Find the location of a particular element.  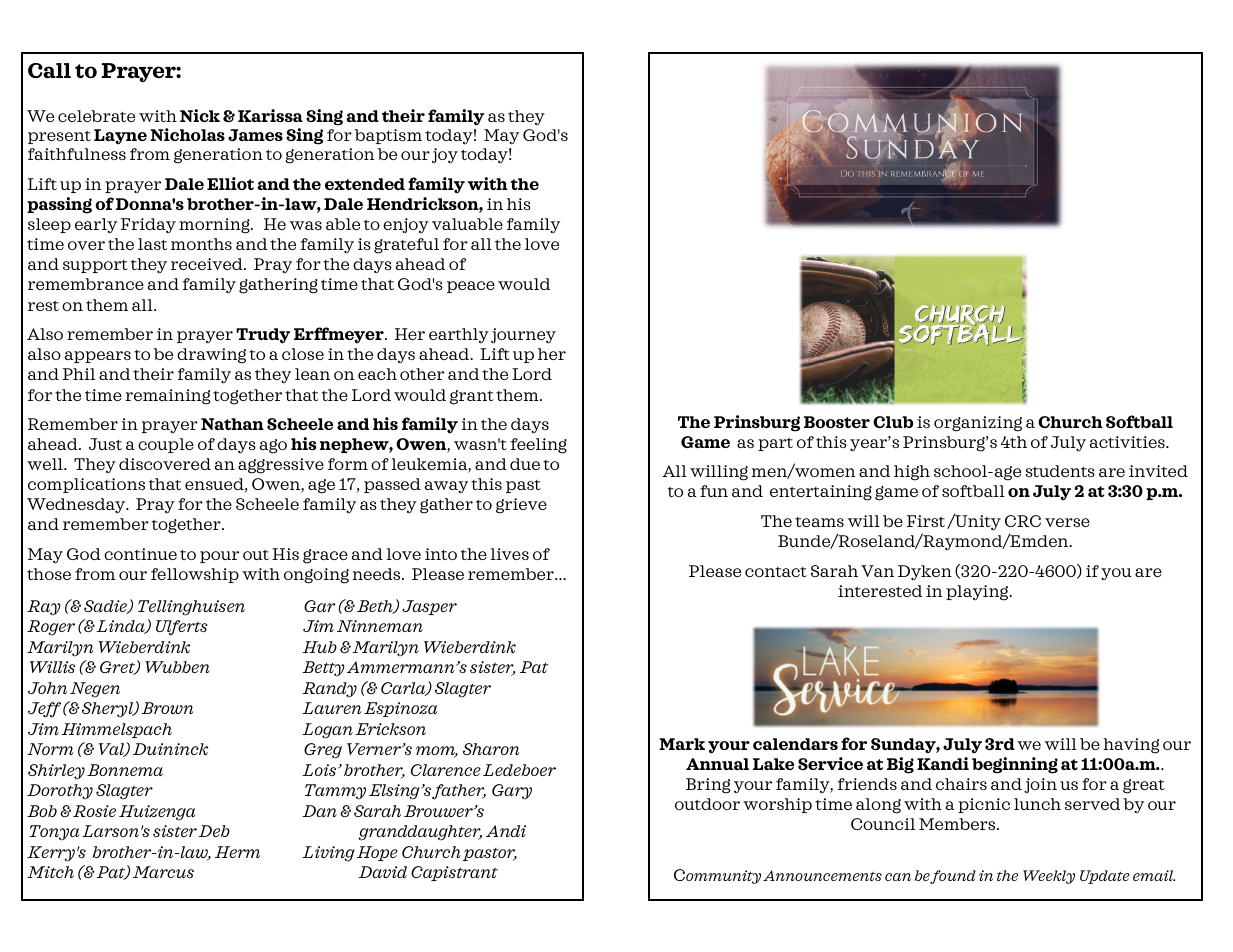

baptism is located at coordinates (388, 136).
